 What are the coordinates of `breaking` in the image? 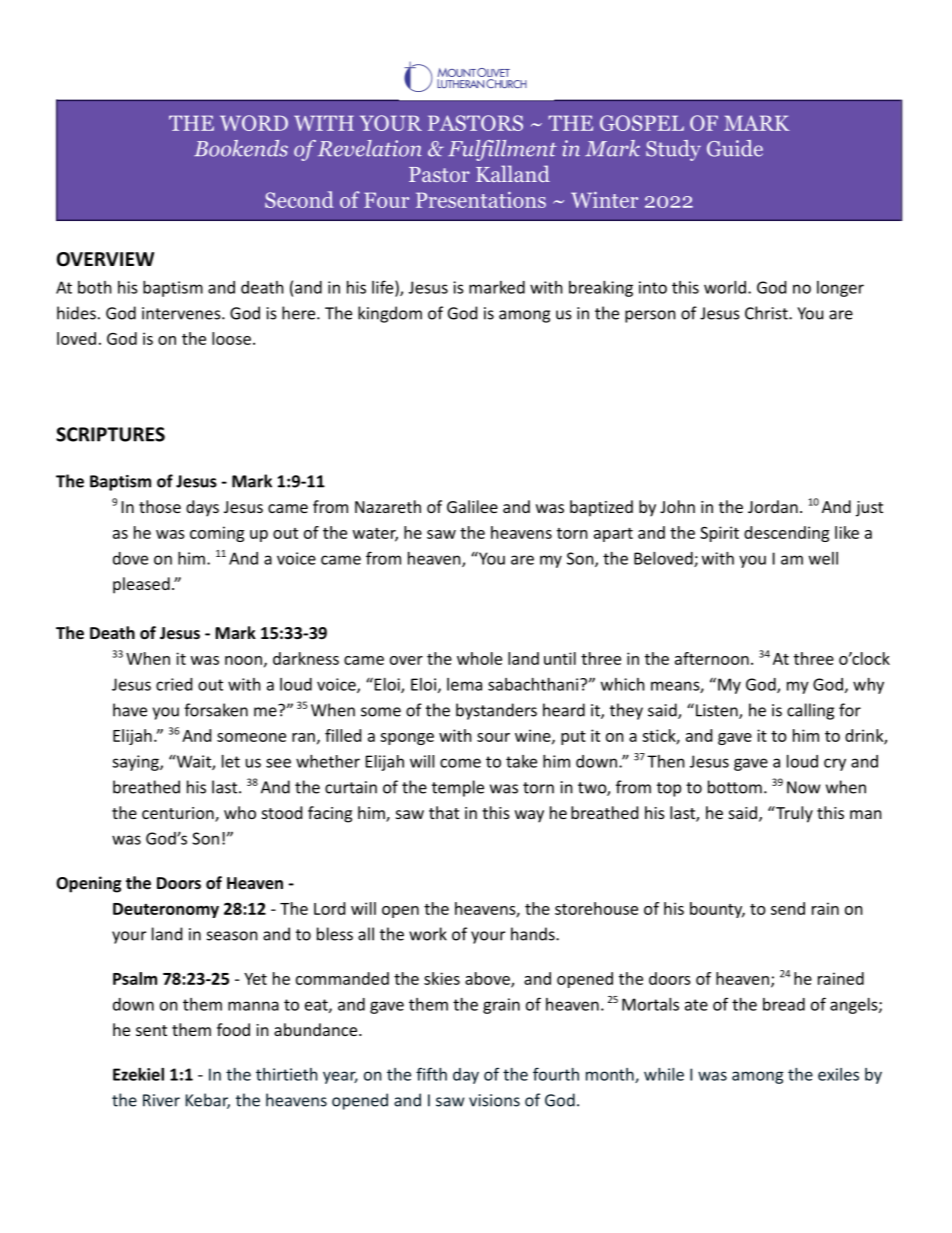 It's located at (601, 289).
